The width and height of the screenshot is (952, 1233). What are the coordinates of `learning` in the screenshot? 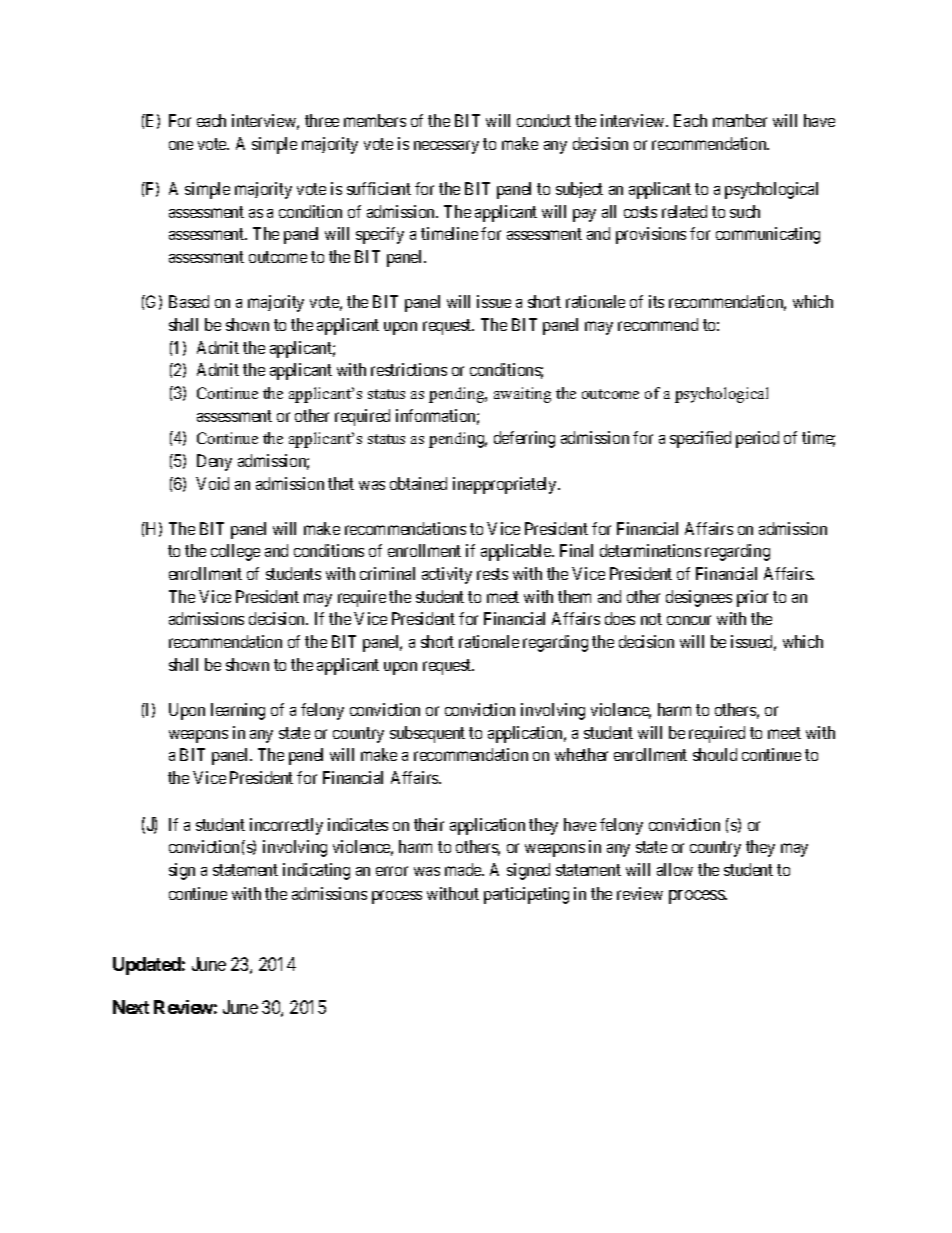 It's located at (238, 711).
